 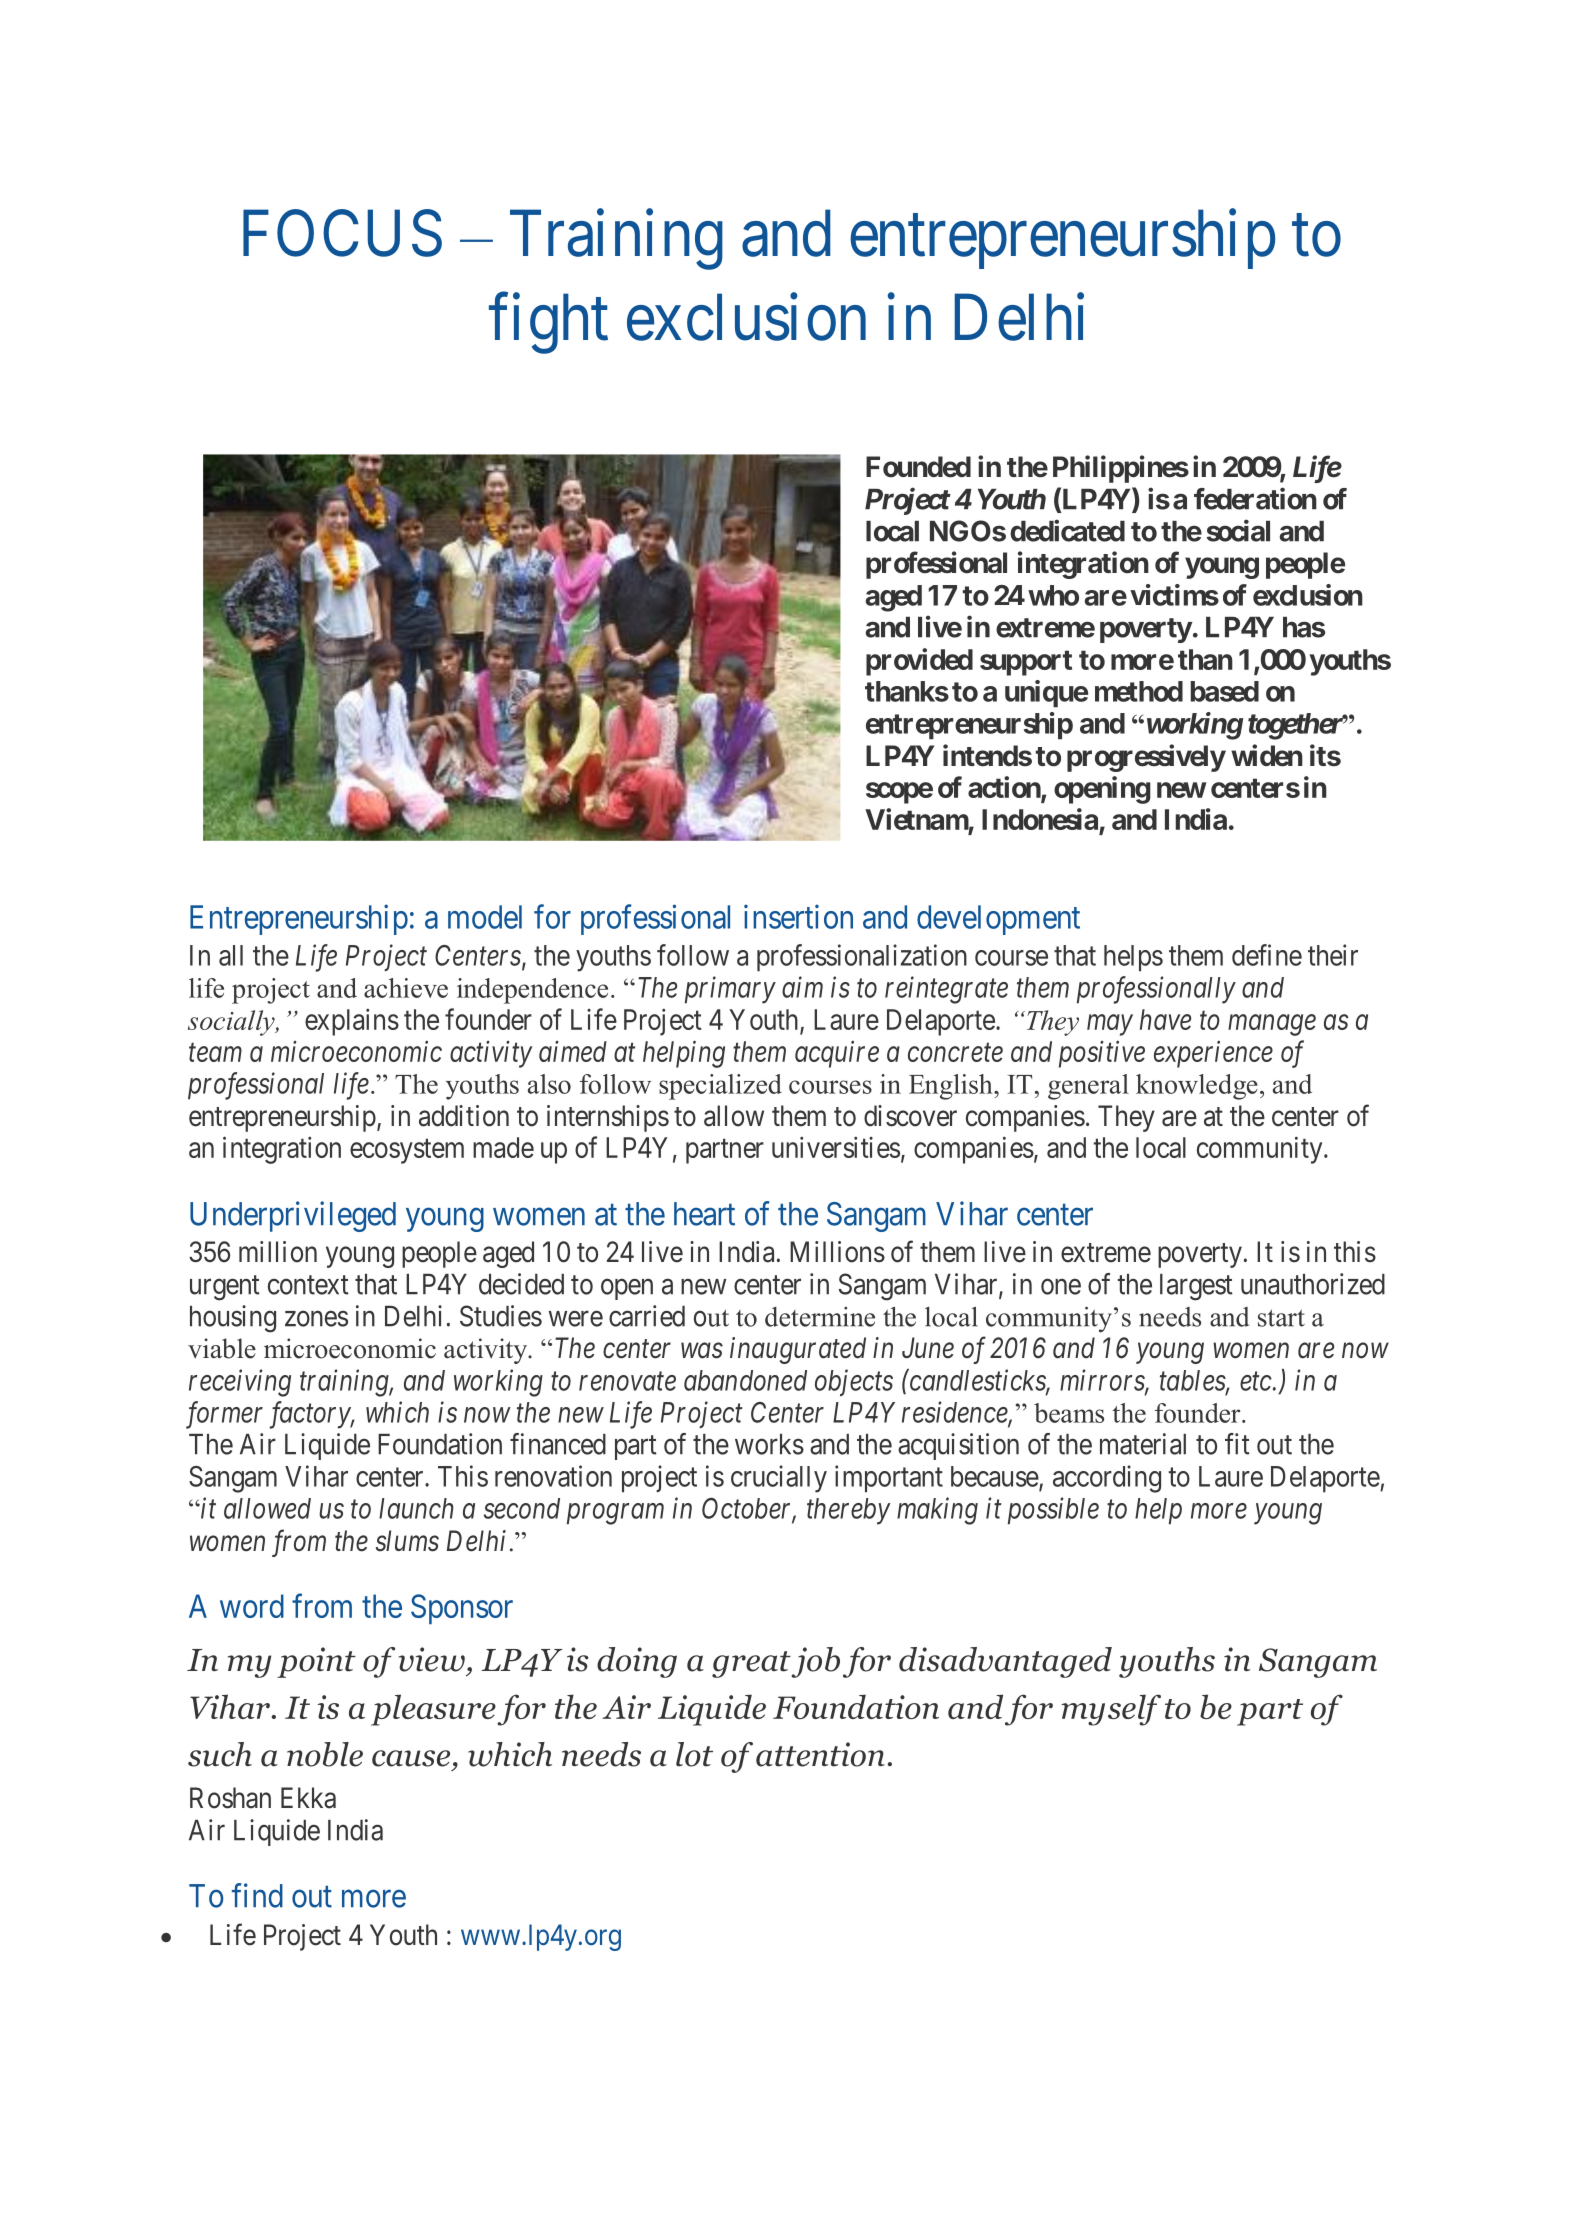 I want to click on achieve, so click(x=406, y=988).
